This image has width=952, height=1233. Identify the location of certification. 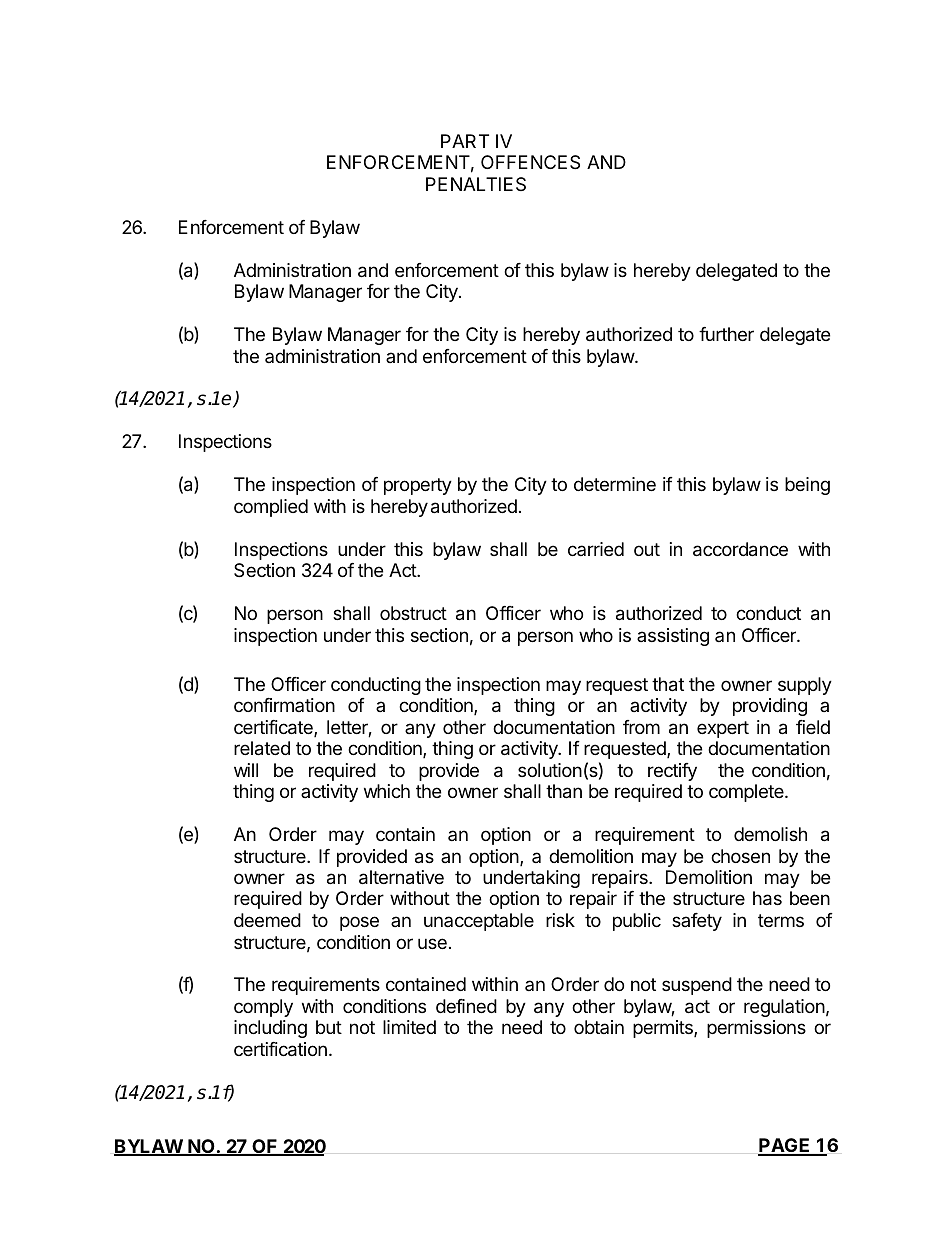
(280, 1049).
